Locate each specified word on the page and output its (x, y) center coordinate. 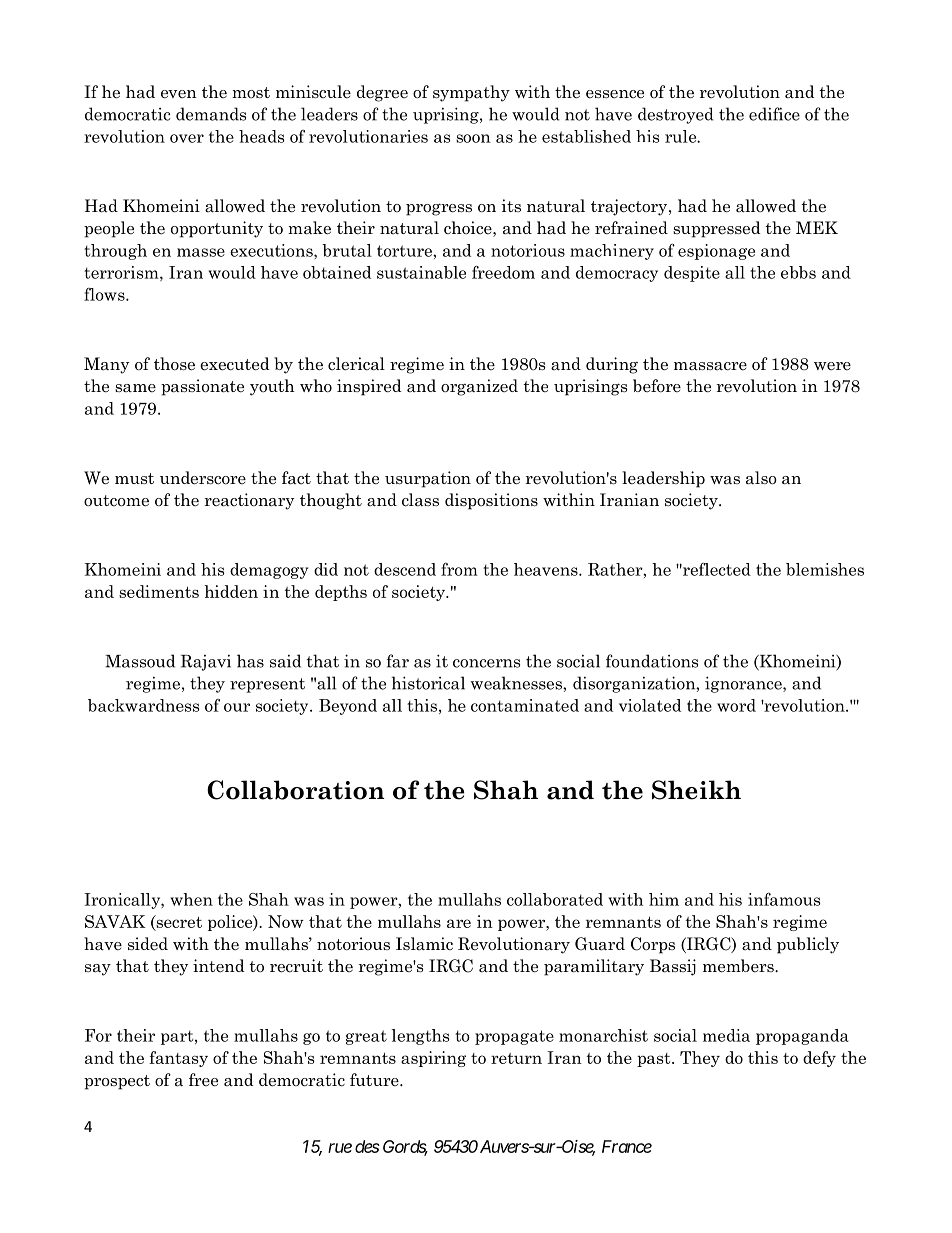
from (459, 569)
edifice (774, 114)
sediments (159, 591)
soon (473, 138)
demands (211, 114)
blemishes (825, 569)
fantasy (178, 1059)
